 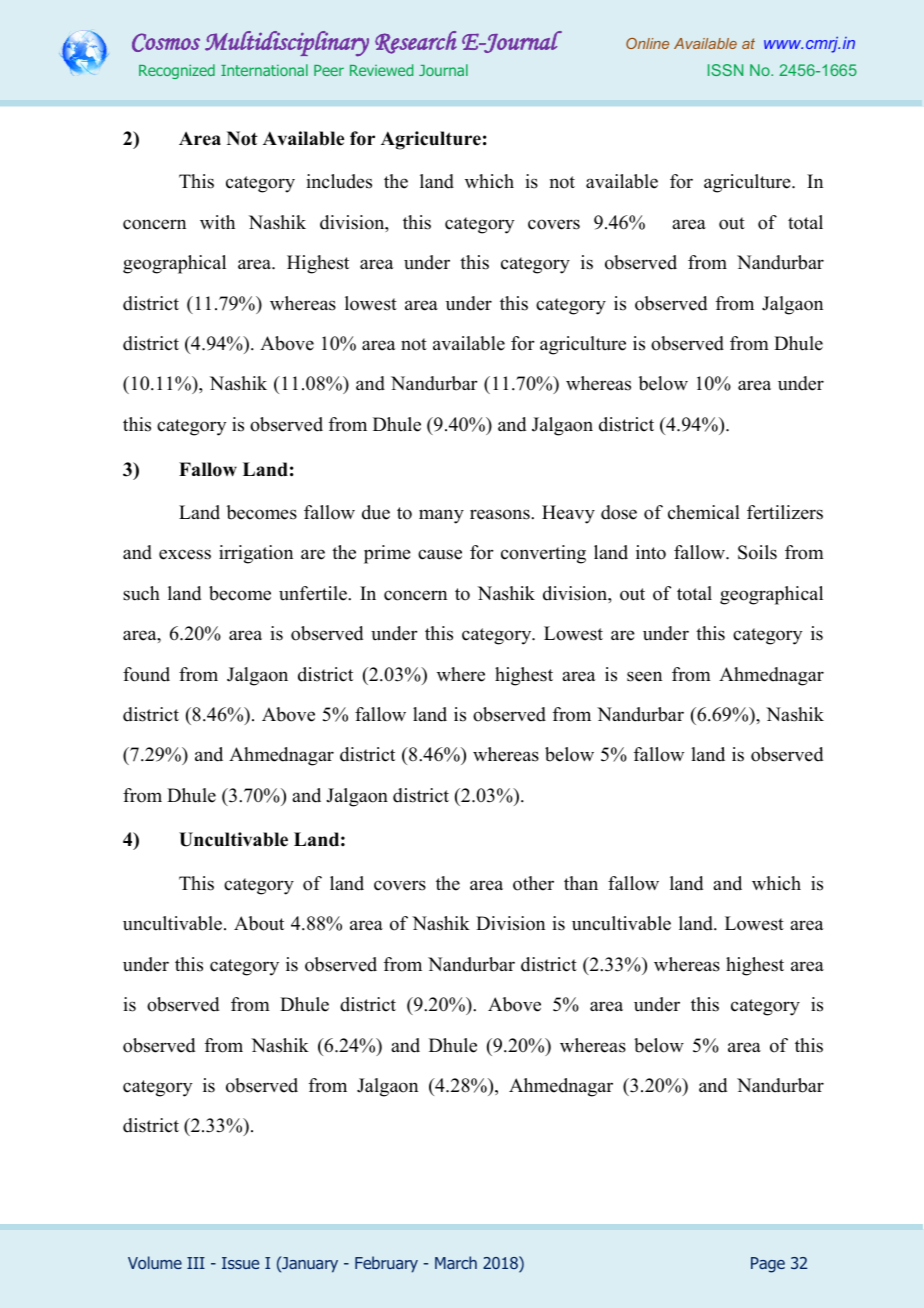 I want to click on ISSN, so click(x=725, y=70).
